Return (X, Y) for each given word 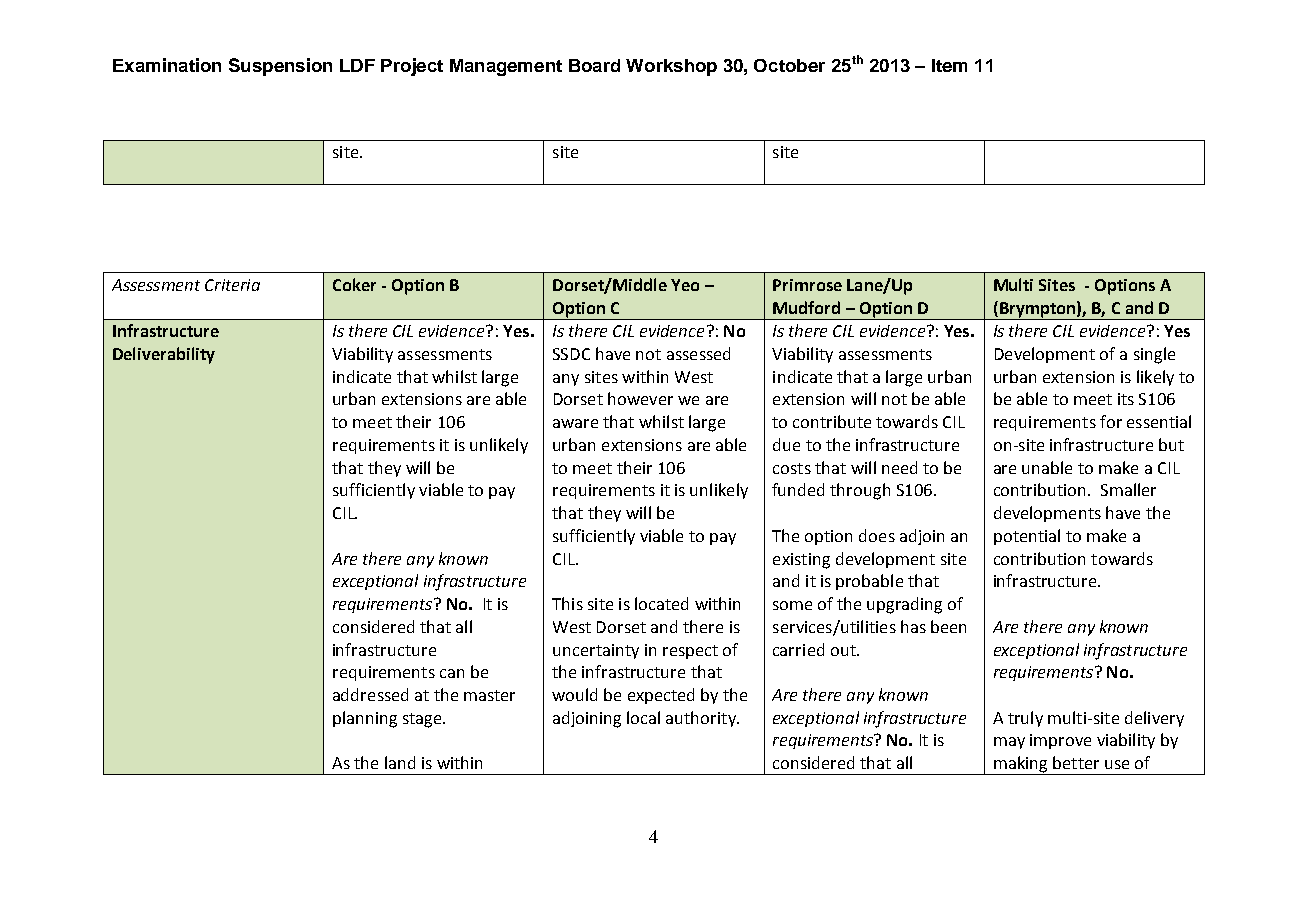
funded (798, 489)
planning (365, 719)
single (1154, 355)
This (567, 603)
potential (1027, 537)
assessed (698, 353)
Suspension (280, 67)
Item (949, 65)
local (643, 717)
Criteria (232, 285)
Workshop (671, 67)
